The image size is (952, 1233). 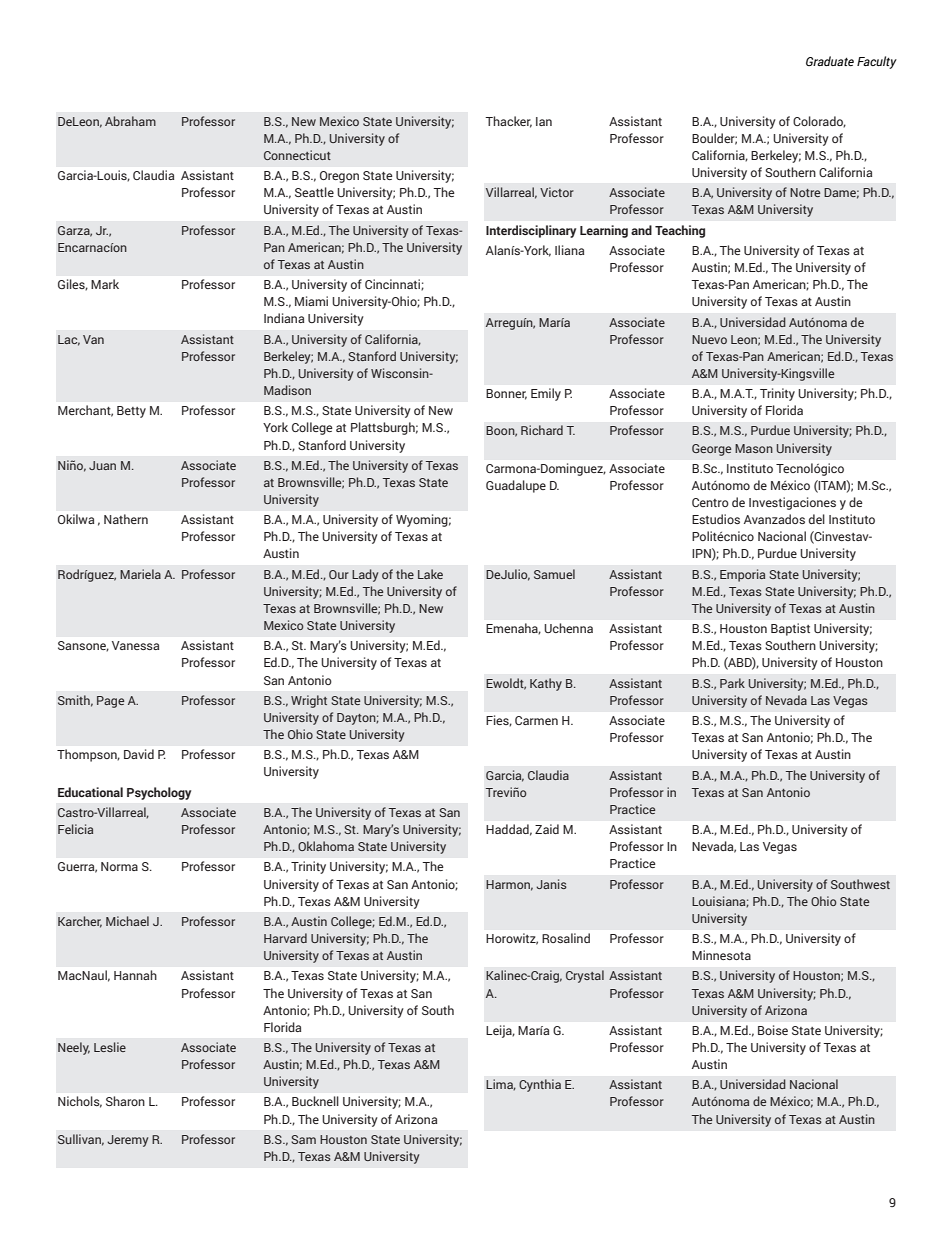 What do you see at coordinates (536, 720) in the document?
I see `Carmen` at bounding box center [536, 720].
